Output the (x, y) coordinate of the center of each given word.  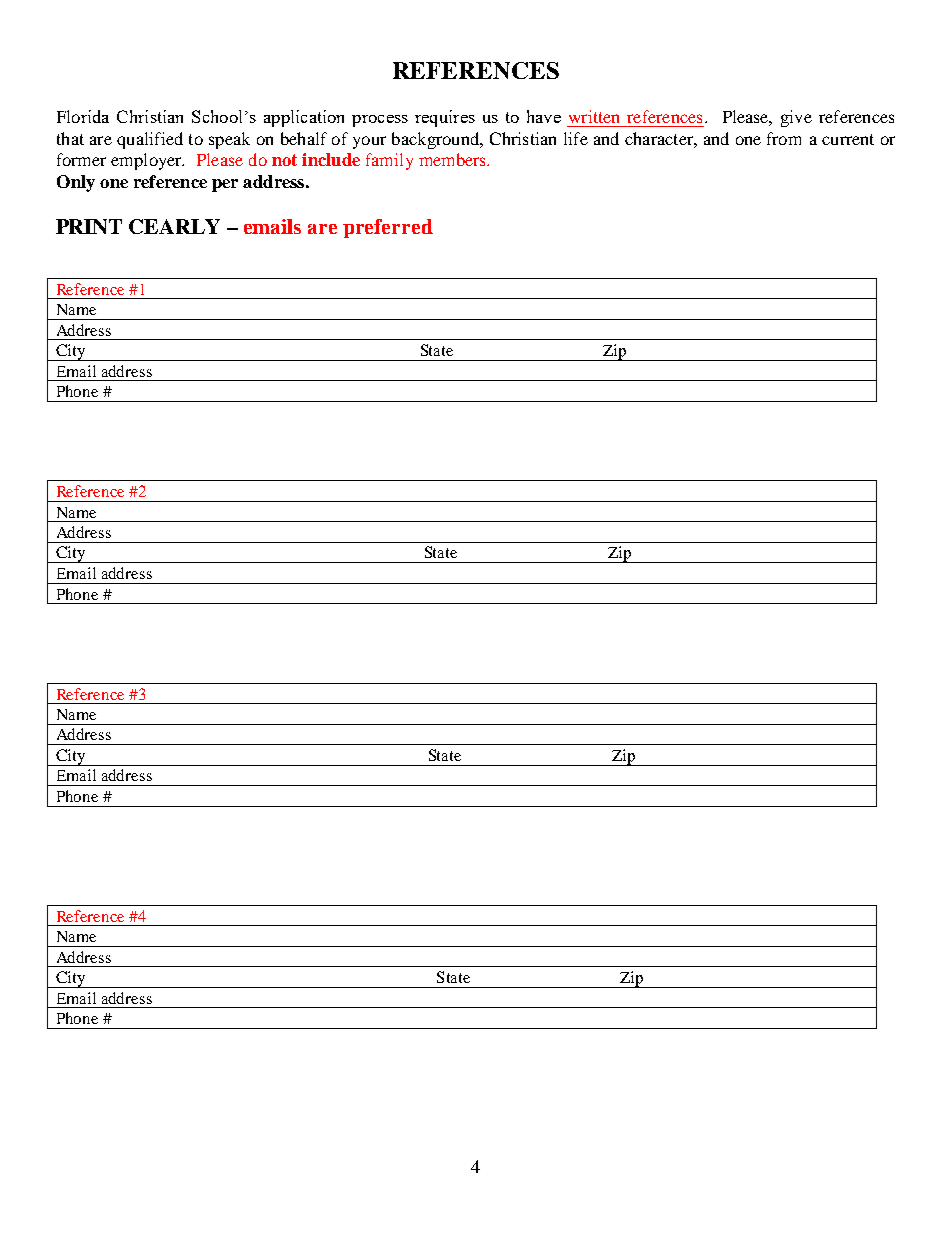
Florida (83, 116)
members (453, 159)
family (389, 161)
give (796, 118)
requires (445, 118)
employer (147, 161)
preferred (388, 228)
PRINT (89, 226)
